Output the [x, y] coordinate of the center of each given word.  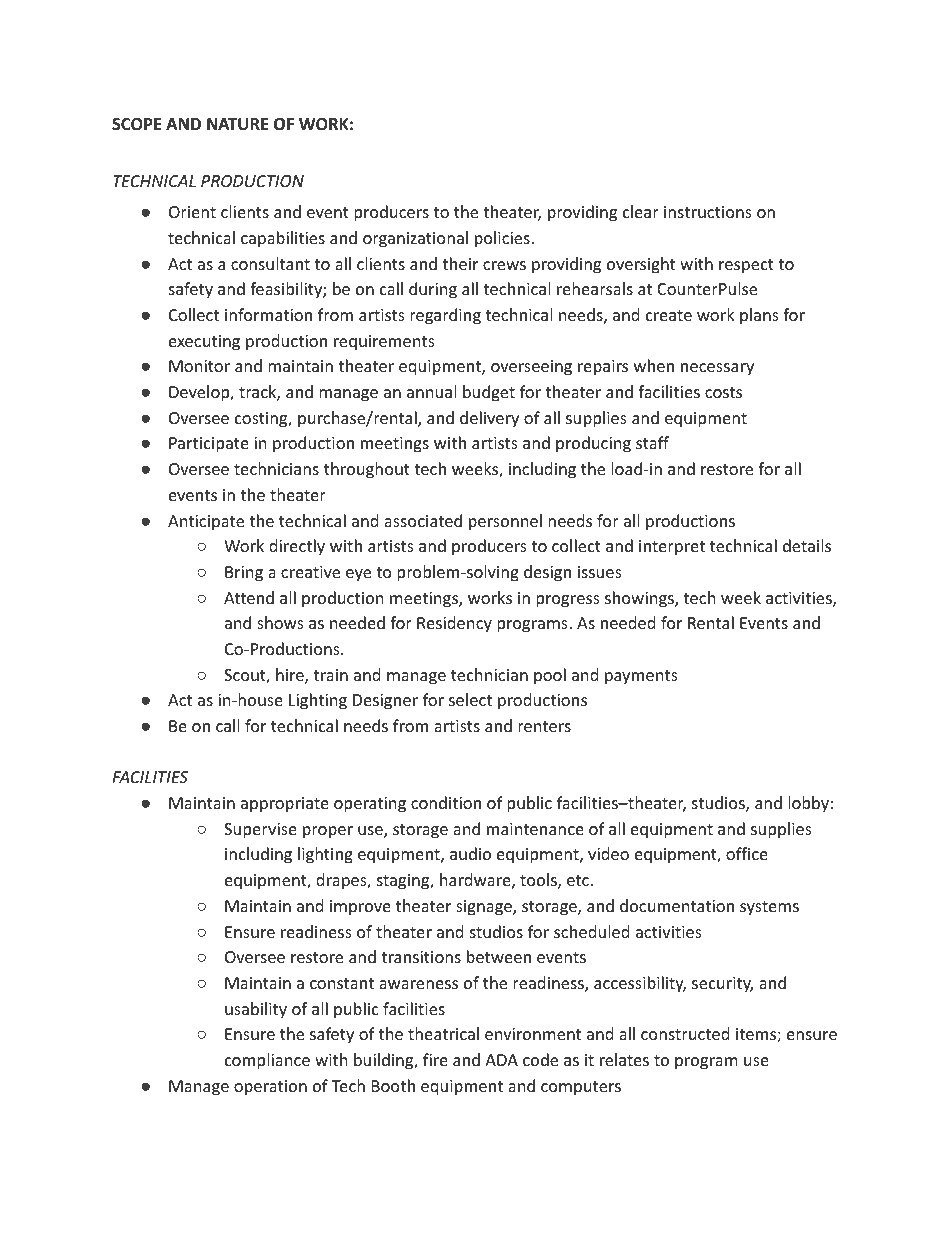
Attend [249, 597]
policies [502, 239]
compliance [267, 1061]
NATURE [238, 124]
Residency [454, 624]
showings [640, 599]
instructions [708, 212]
